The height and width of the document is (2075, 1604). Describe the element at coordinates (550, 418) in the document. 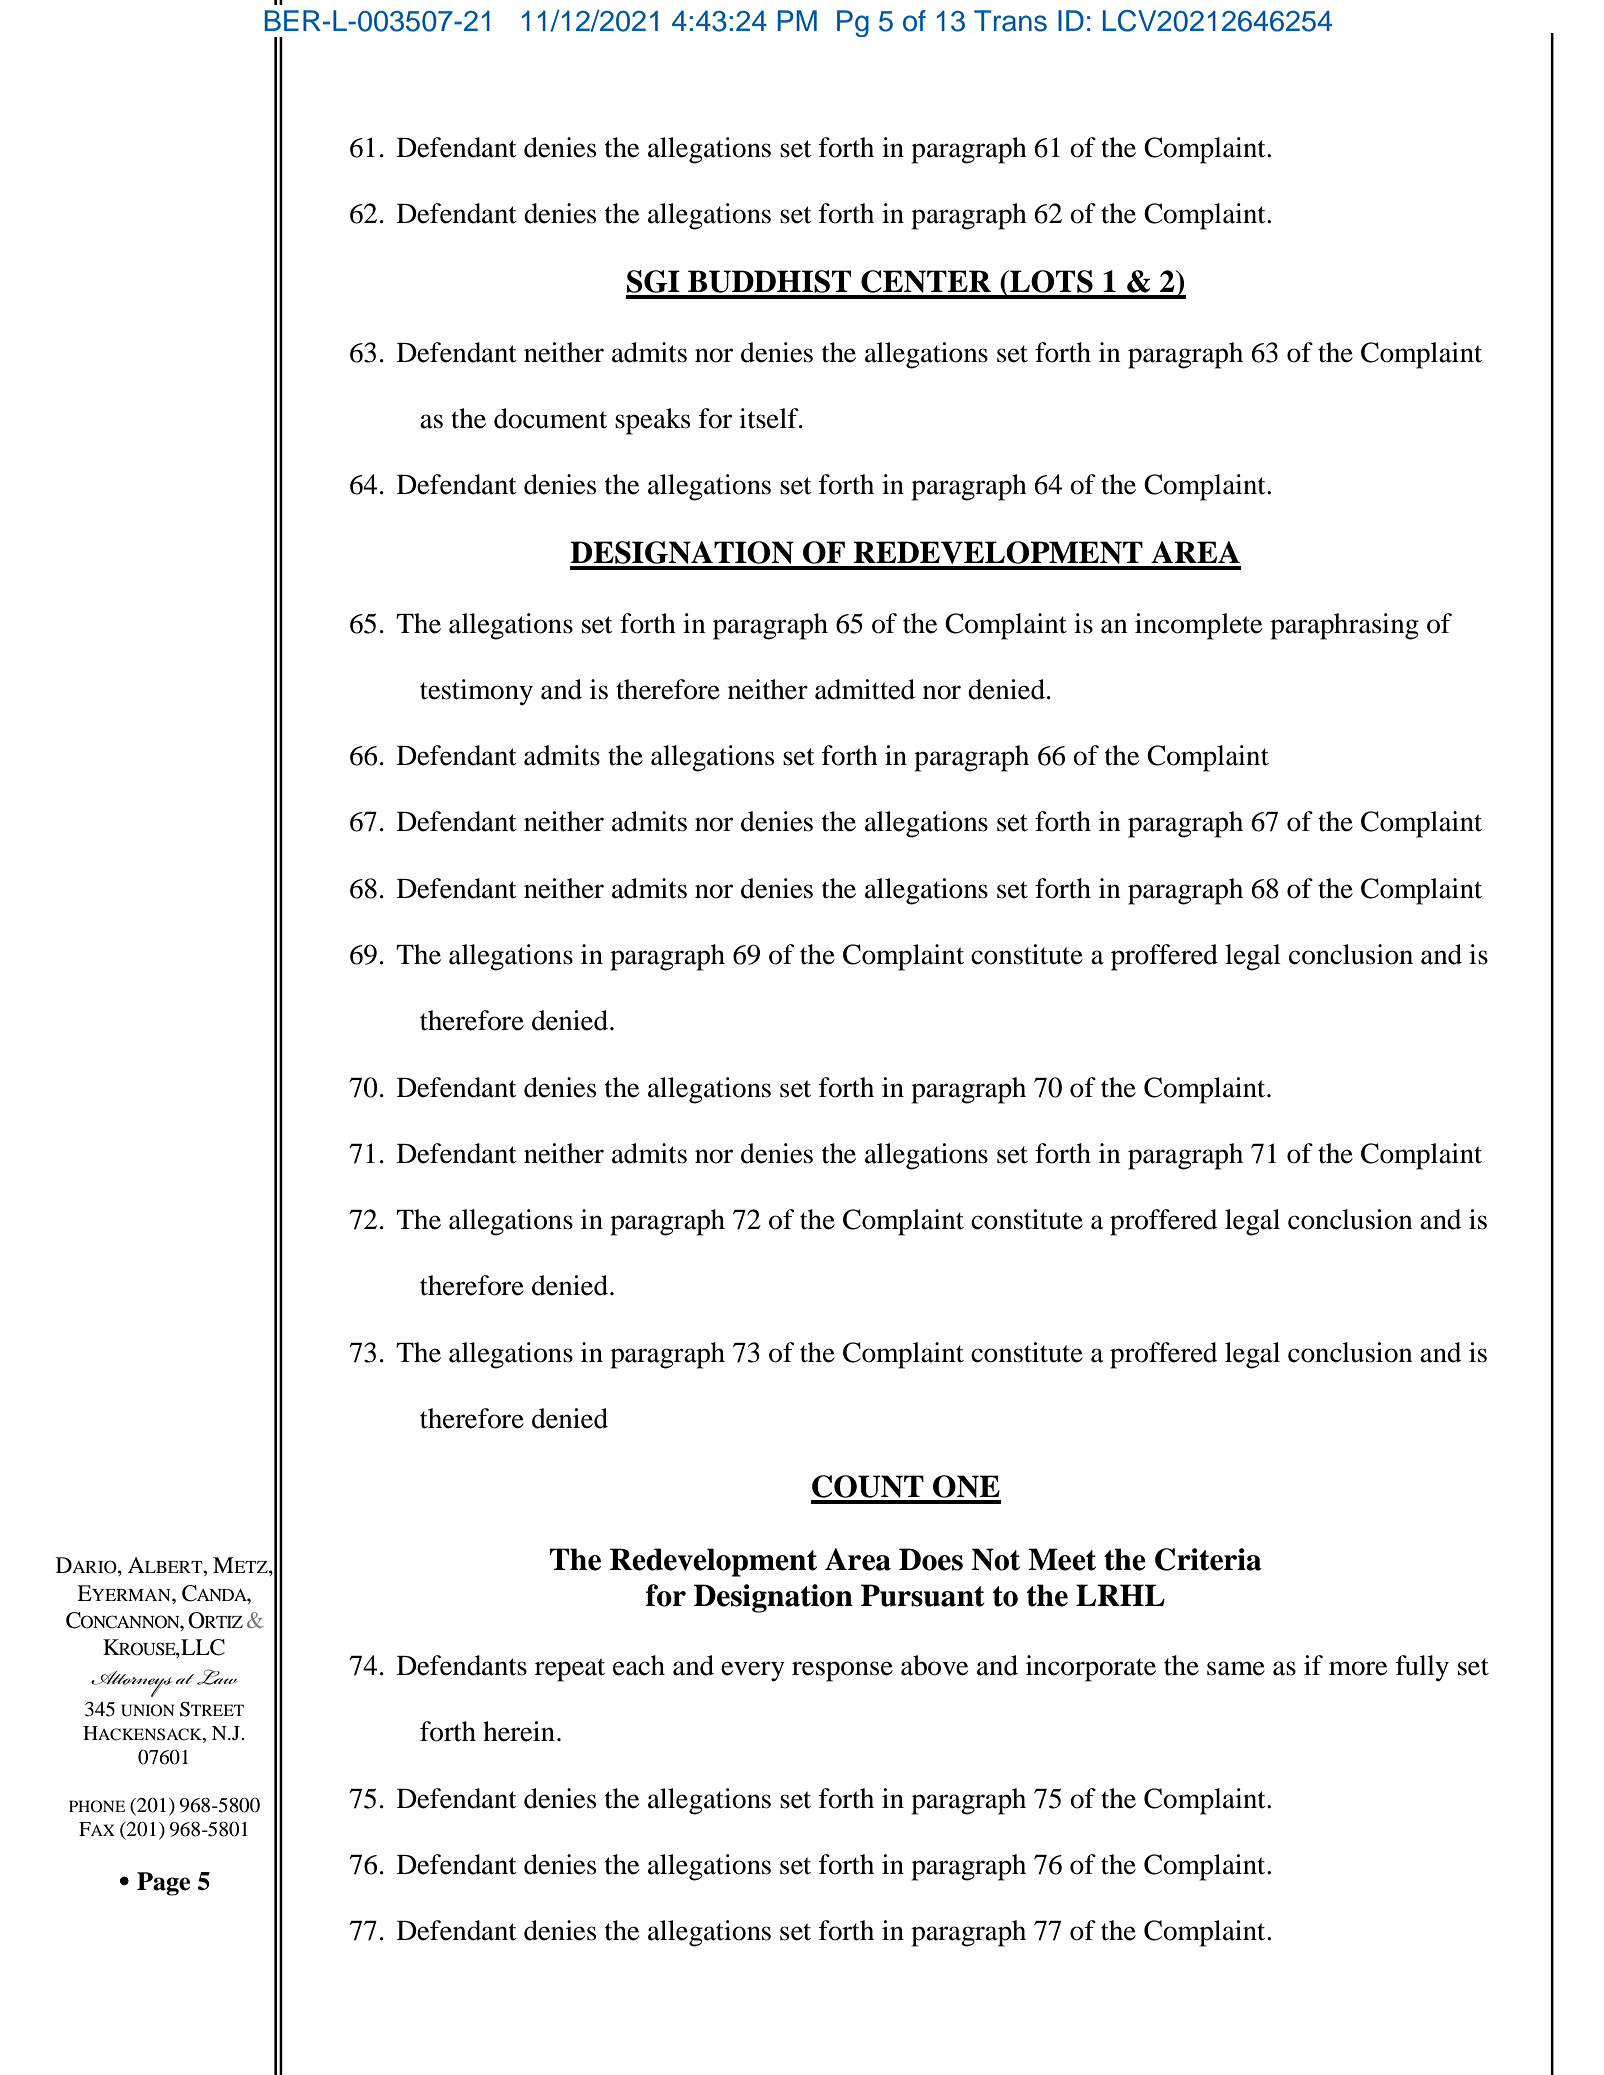

I see `document` at that location.
